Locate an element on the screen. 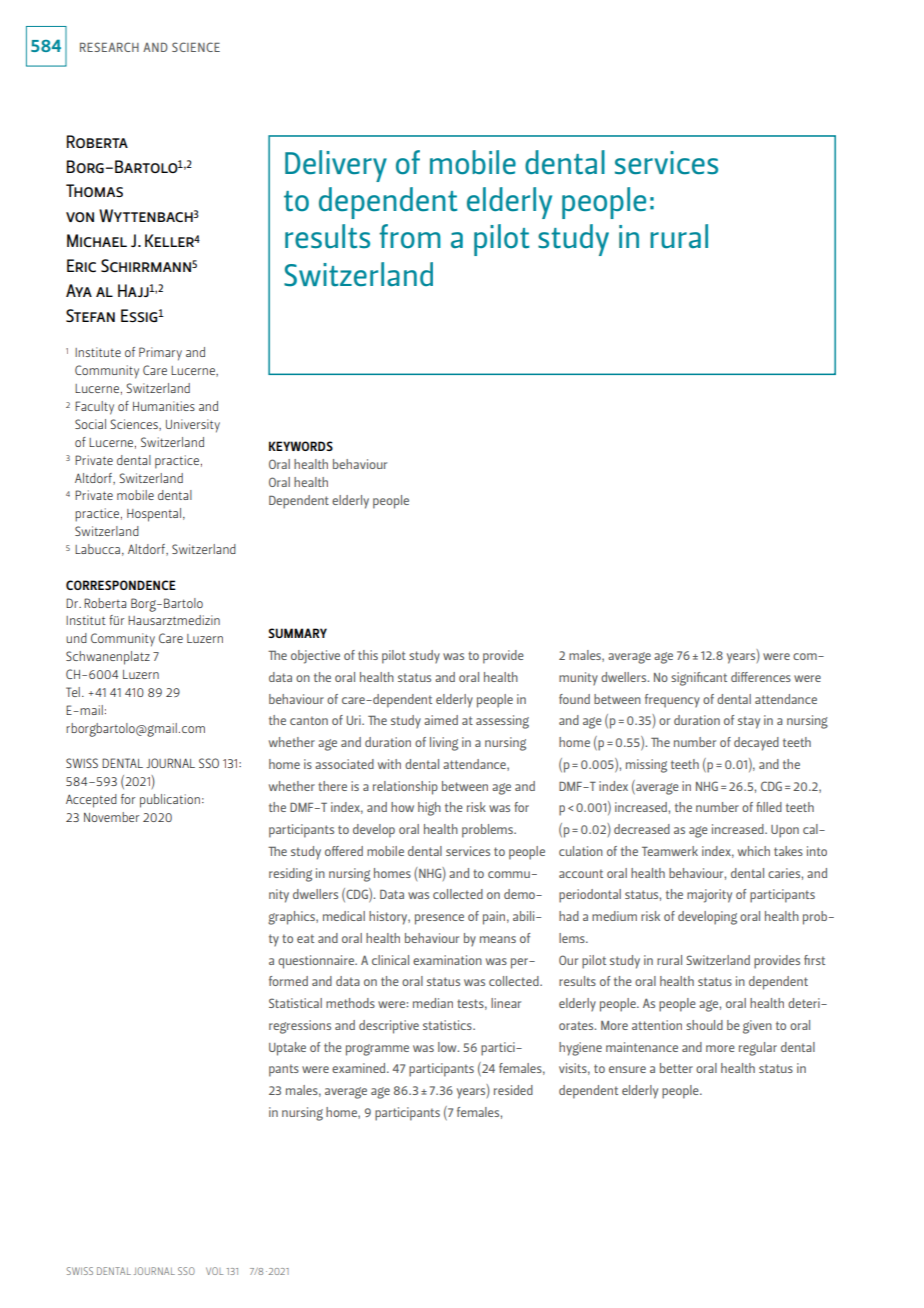 Image resolution: width=924 pixels, height=1308 pixels. Delivery is located at coordinates (336, 166).
